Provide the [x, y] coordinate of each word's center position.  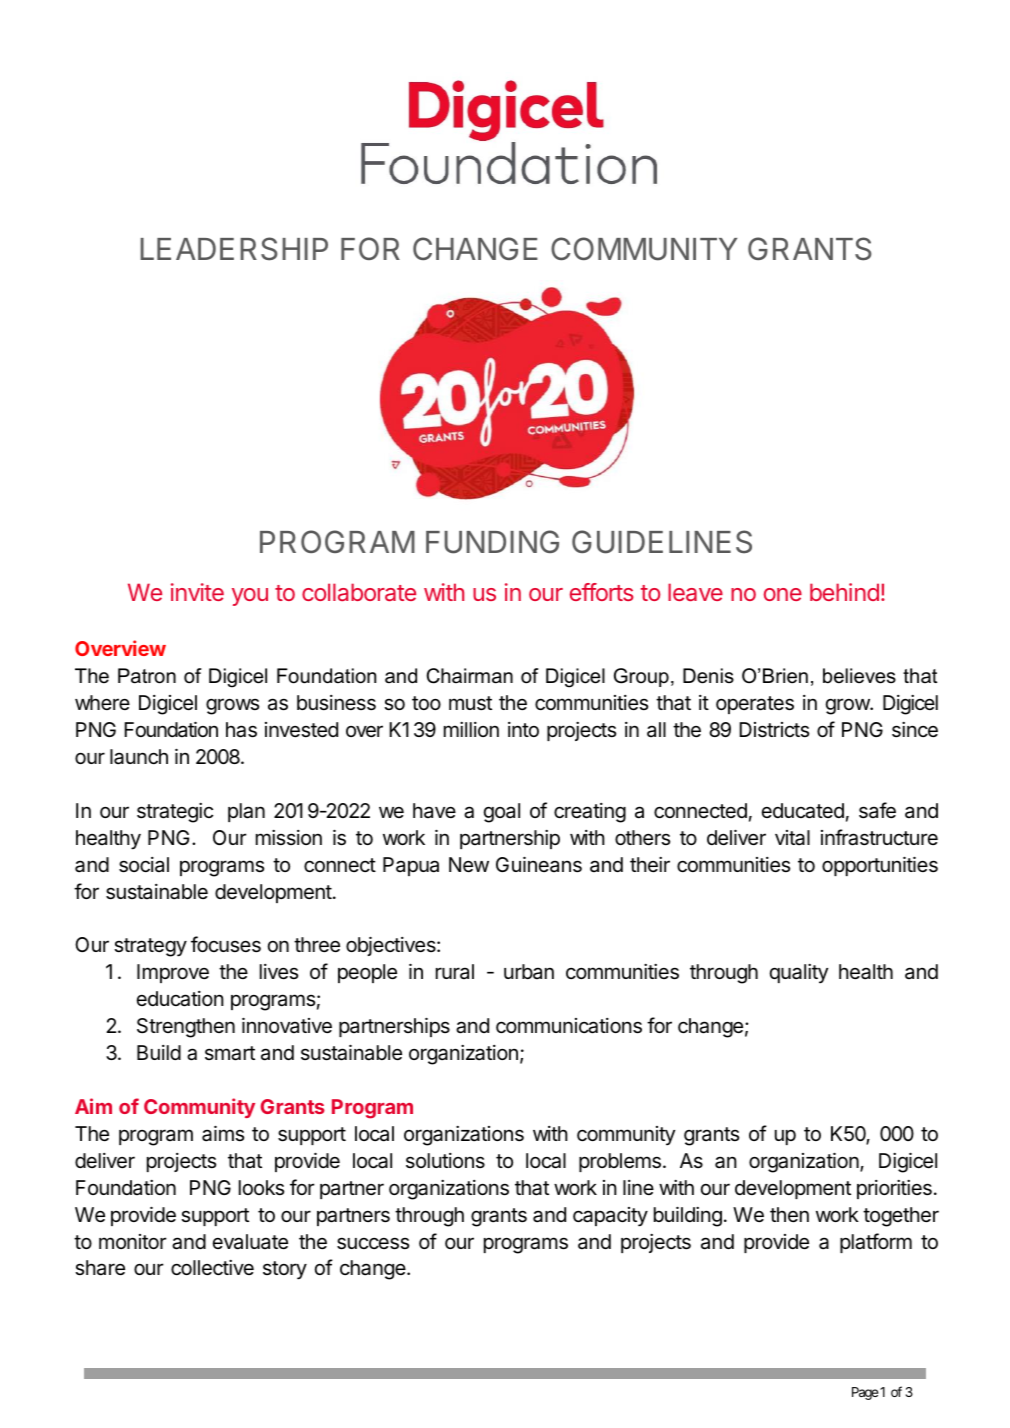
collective [212, 1268]
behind [844, 592]
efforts [602, 592]
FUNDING [492, 542]
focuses [226, 944]
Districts [774, 730]
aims [223, 1133]
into [523, 729]
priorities [894, 1189]
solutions [445, 1160]
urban [529, 971]
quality [799, 973]
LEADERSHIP [234, 249]
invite [197, 592]
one [783, 594]
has [241, 730]
